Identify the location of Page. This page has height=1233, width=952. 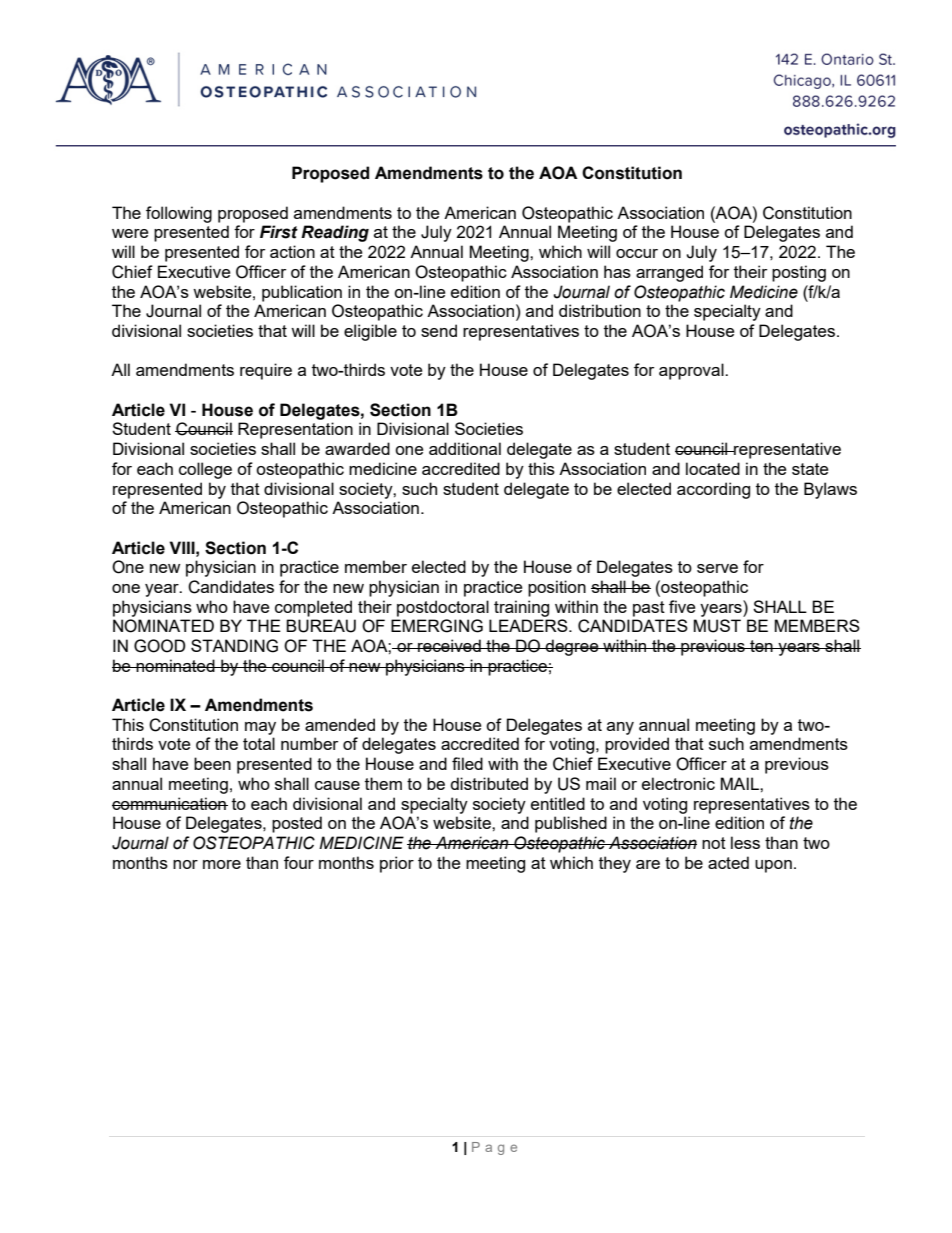
(494, 1148).
